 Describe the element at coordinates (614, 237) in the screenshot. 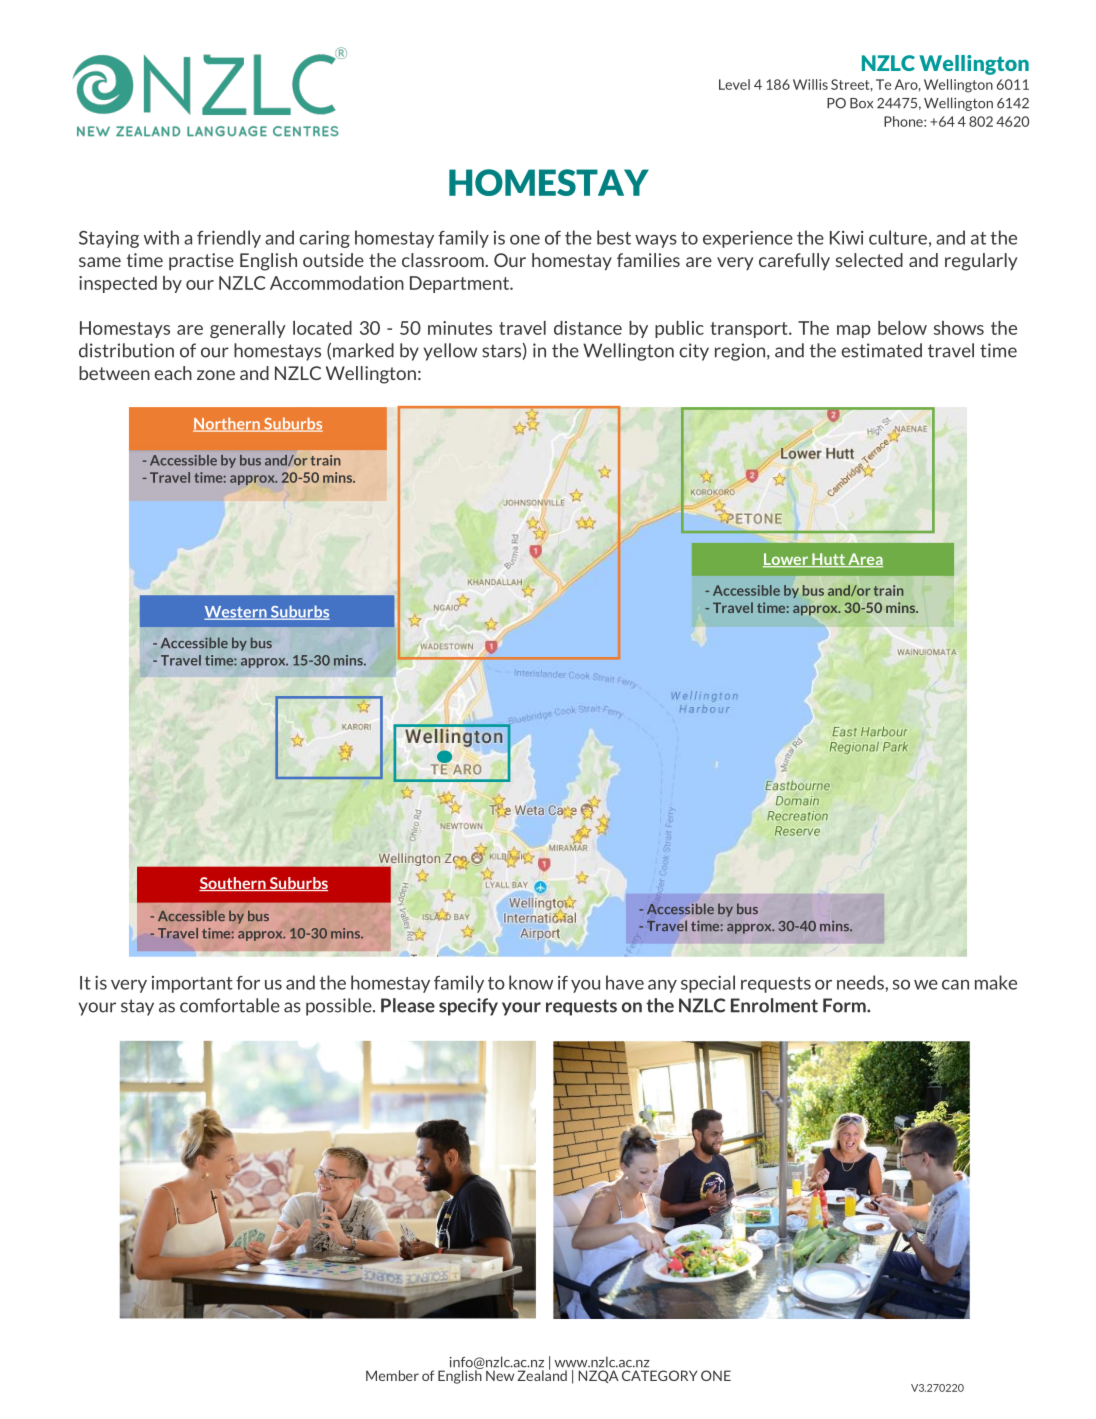

I see `best` at that location.
